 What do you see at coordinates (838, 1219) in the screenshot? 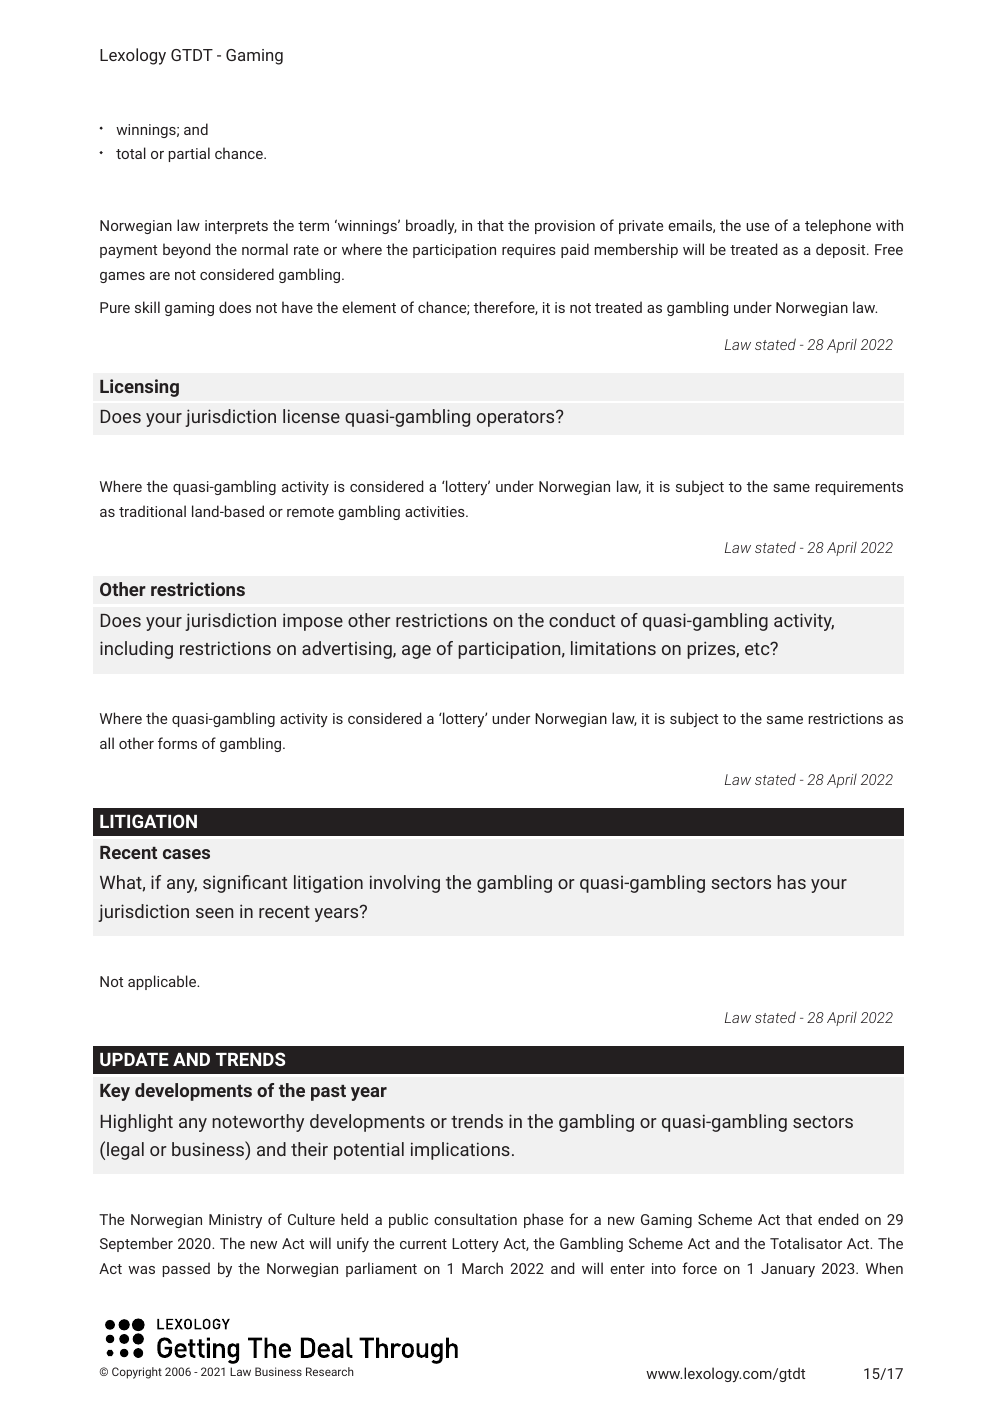
I see `ended` at bounding box center [838, 1219].
